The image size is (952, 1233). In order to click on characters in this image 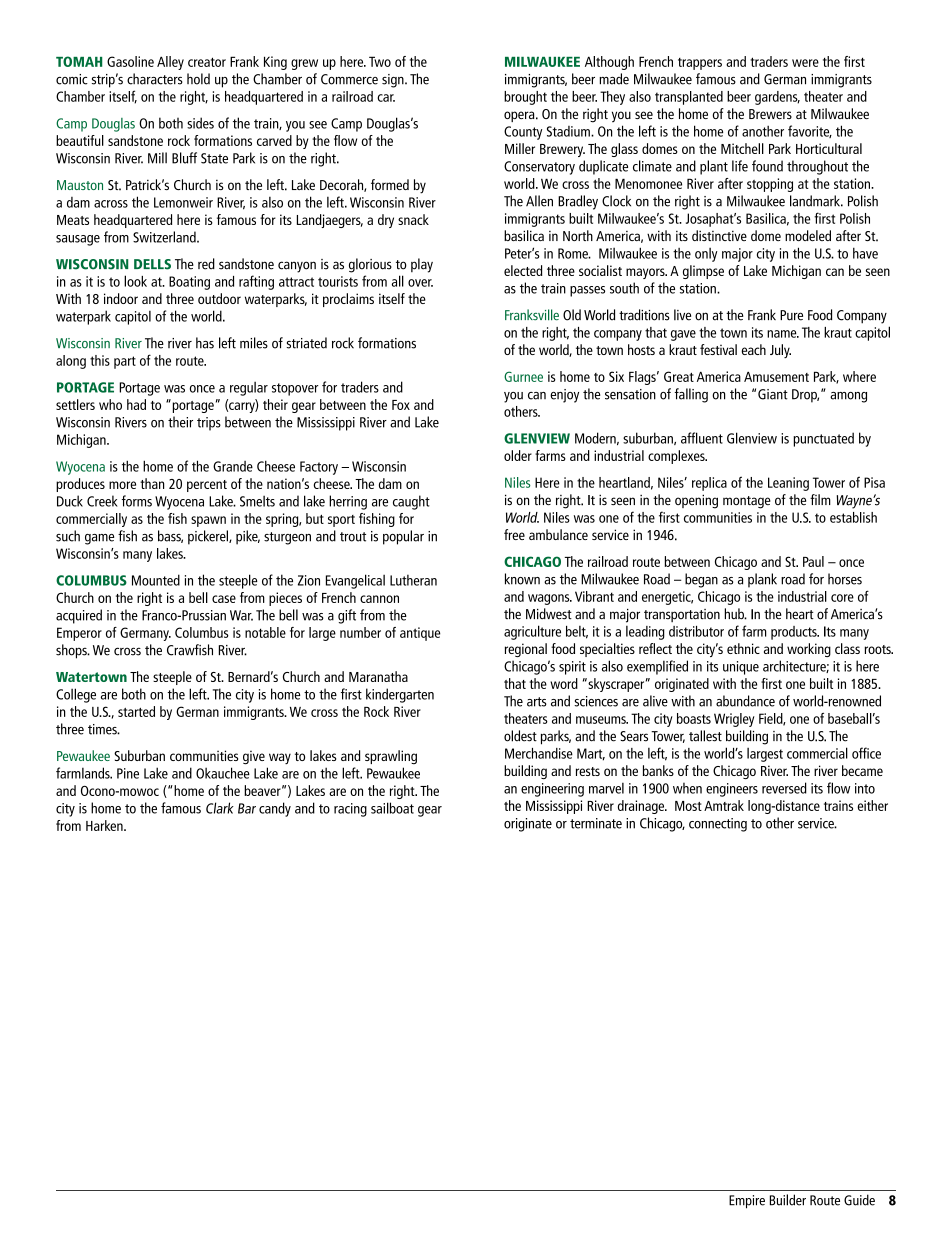, I will do `click(155, 79)`.
